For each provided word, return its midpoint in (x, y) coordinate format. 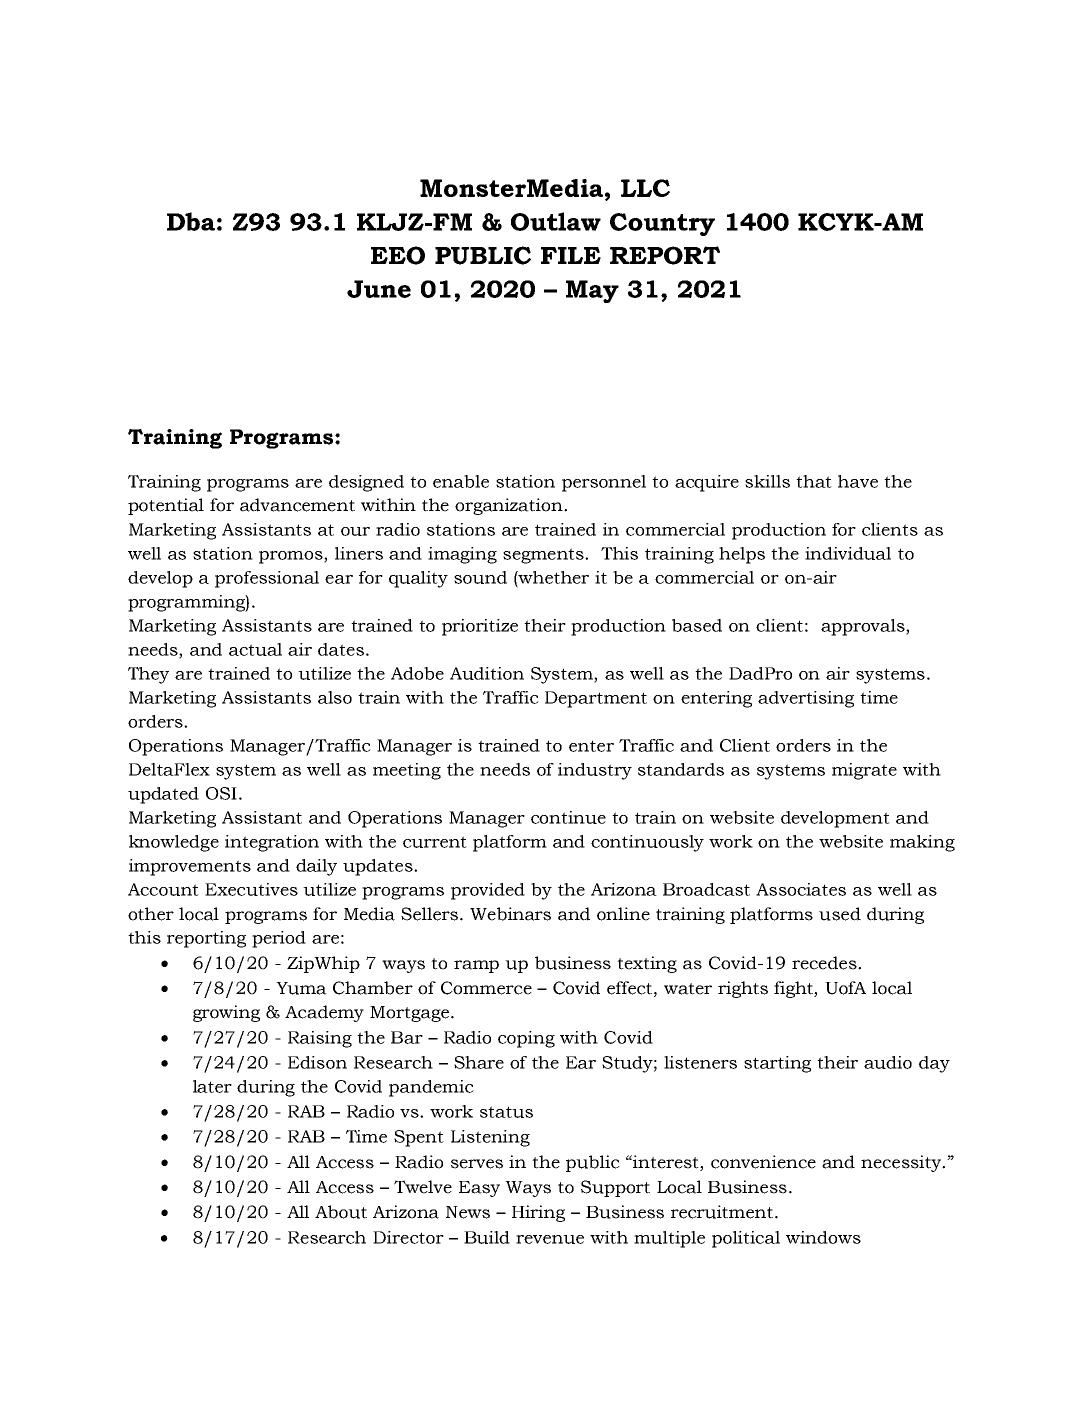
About (341, 1212)
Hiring (538, 1213)
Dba (191, 221)
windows (823, 1237)
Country (662, 224)
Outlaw (556, 221)
